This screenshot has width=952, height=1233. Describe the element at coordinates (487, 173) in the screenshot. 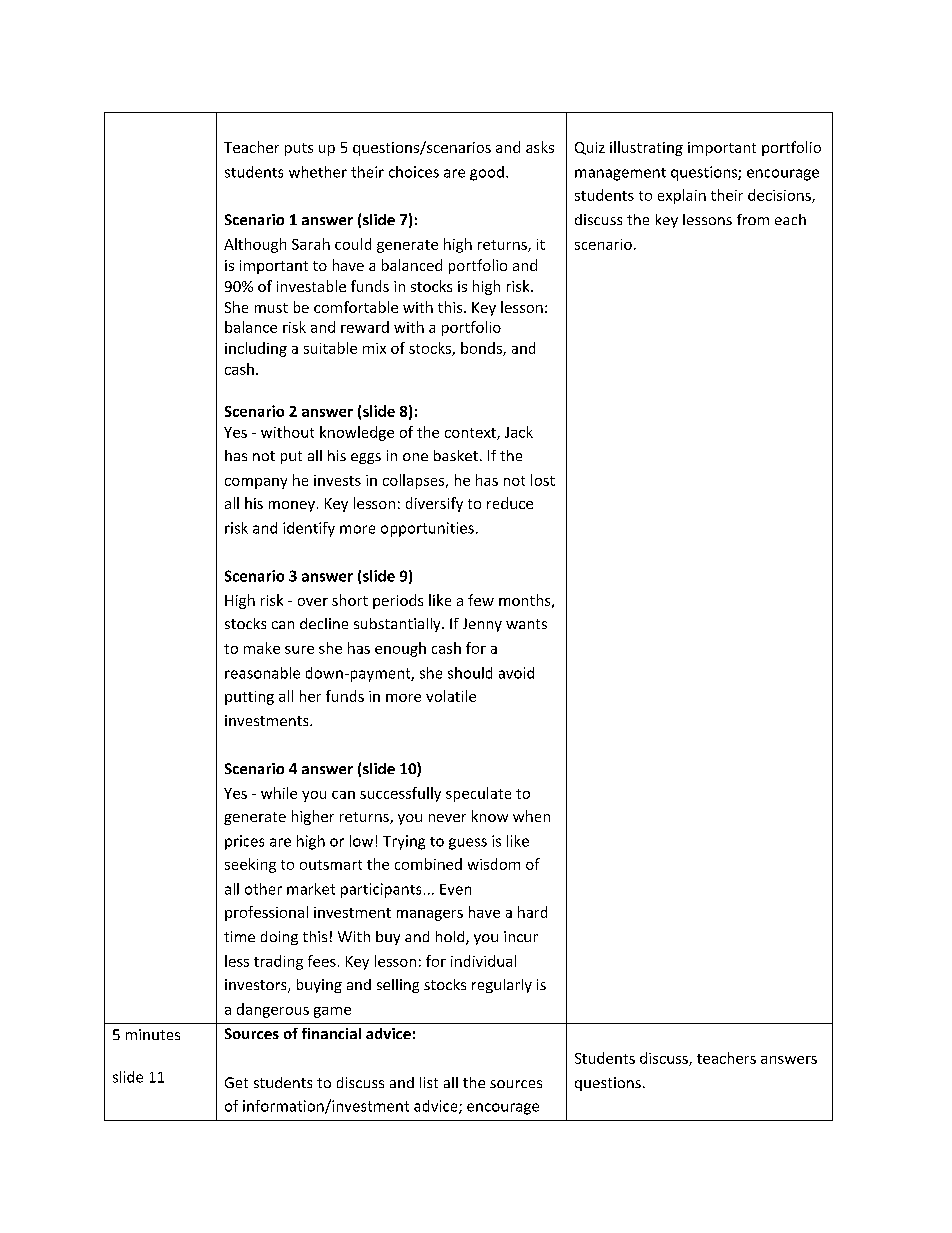

I see `good` at that location.
